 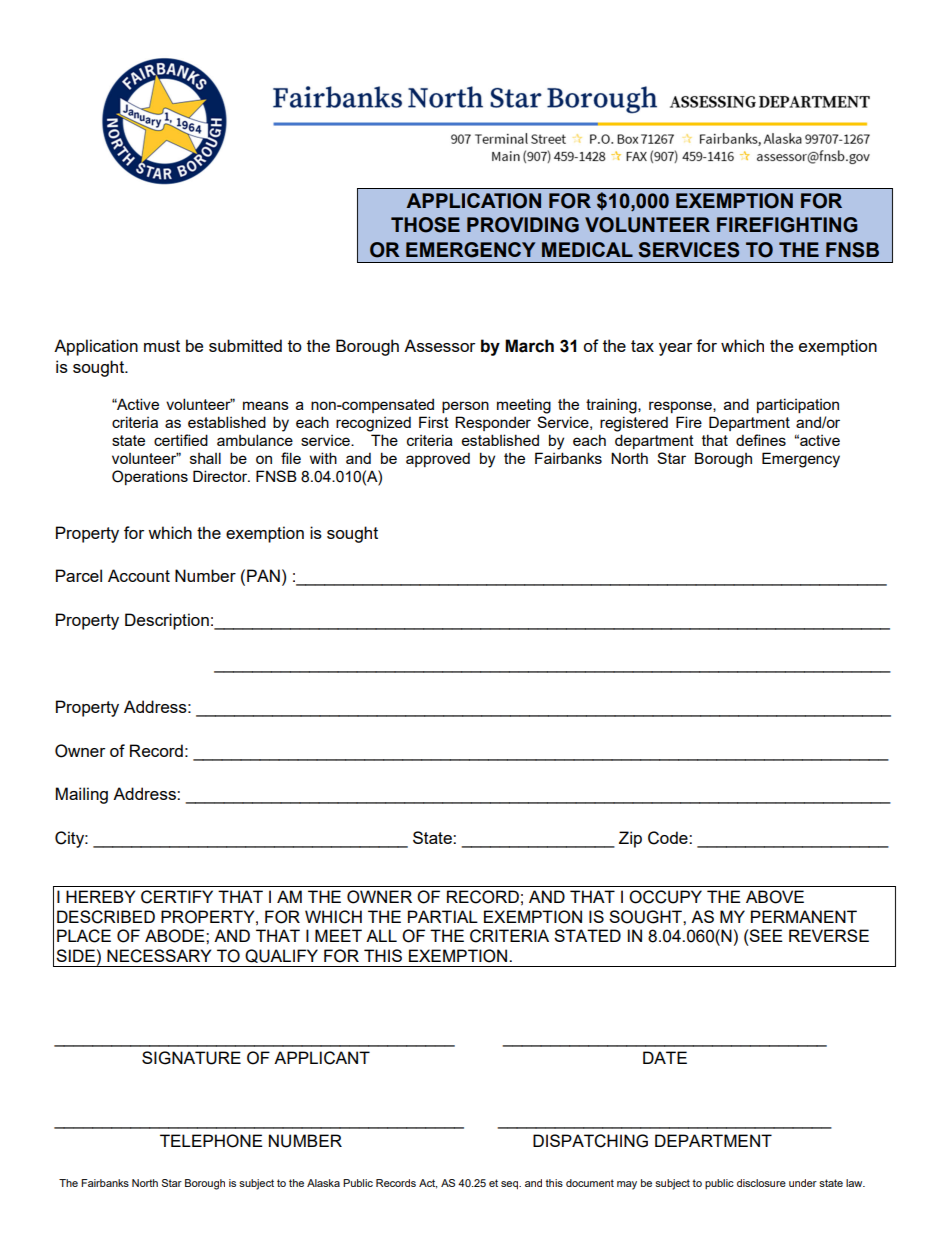 I want to click on Mailing, so click(x=82, y=795).
